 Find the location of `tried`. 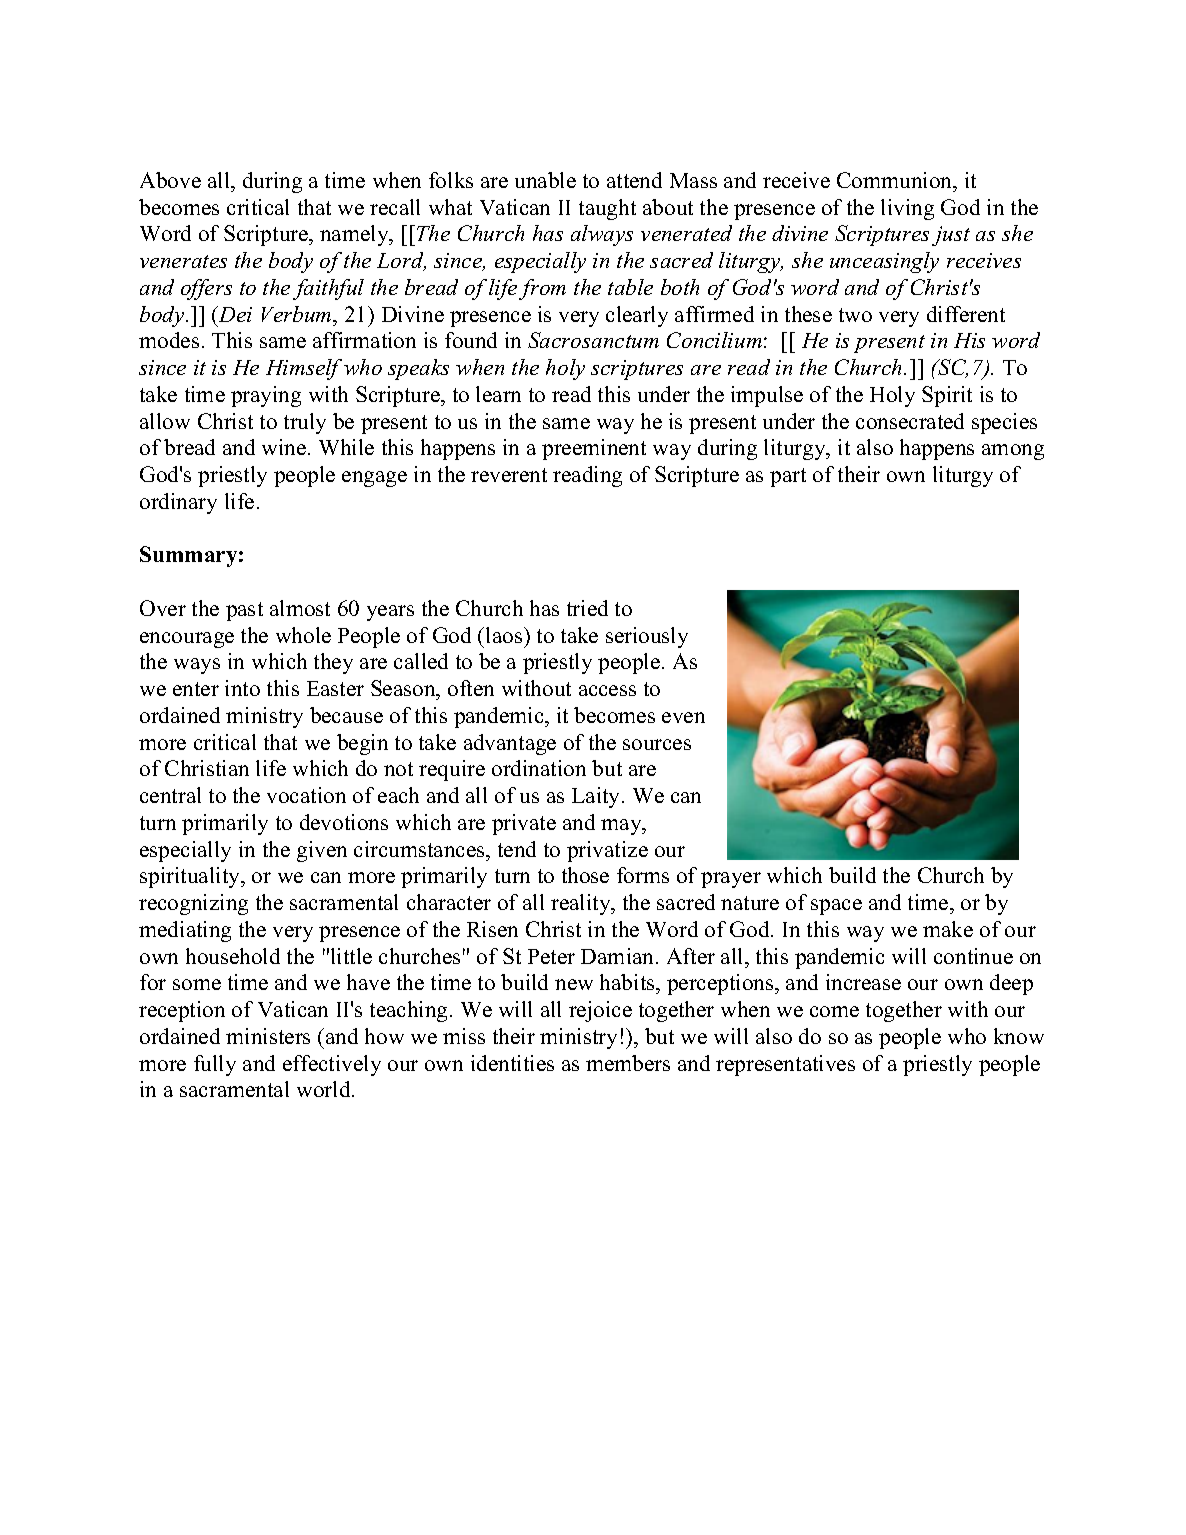

tried is located at coordinates (587, 608).
